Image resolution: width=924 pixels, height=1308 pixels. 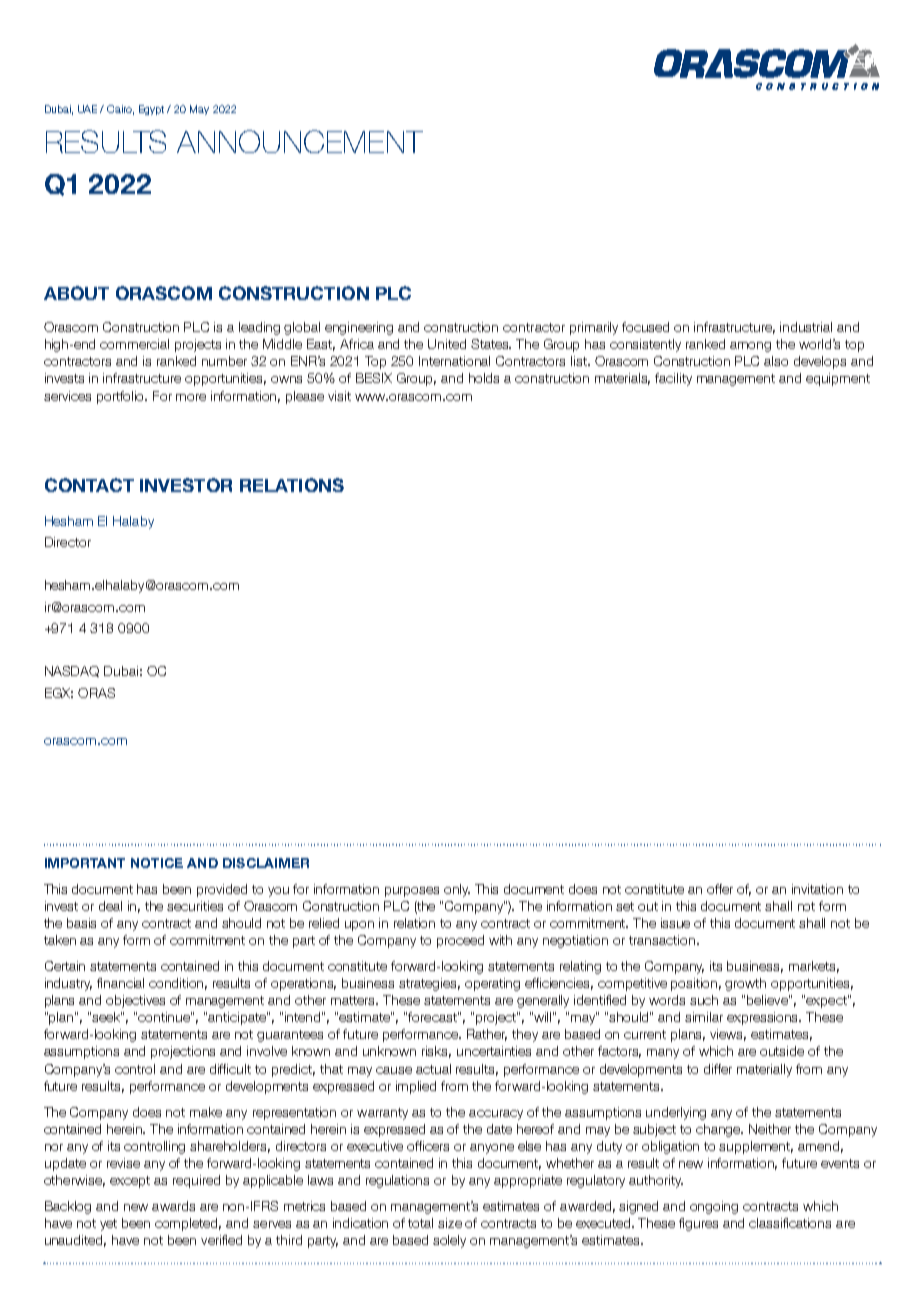 I want to click on industrial, so click(x=806, y=327).
